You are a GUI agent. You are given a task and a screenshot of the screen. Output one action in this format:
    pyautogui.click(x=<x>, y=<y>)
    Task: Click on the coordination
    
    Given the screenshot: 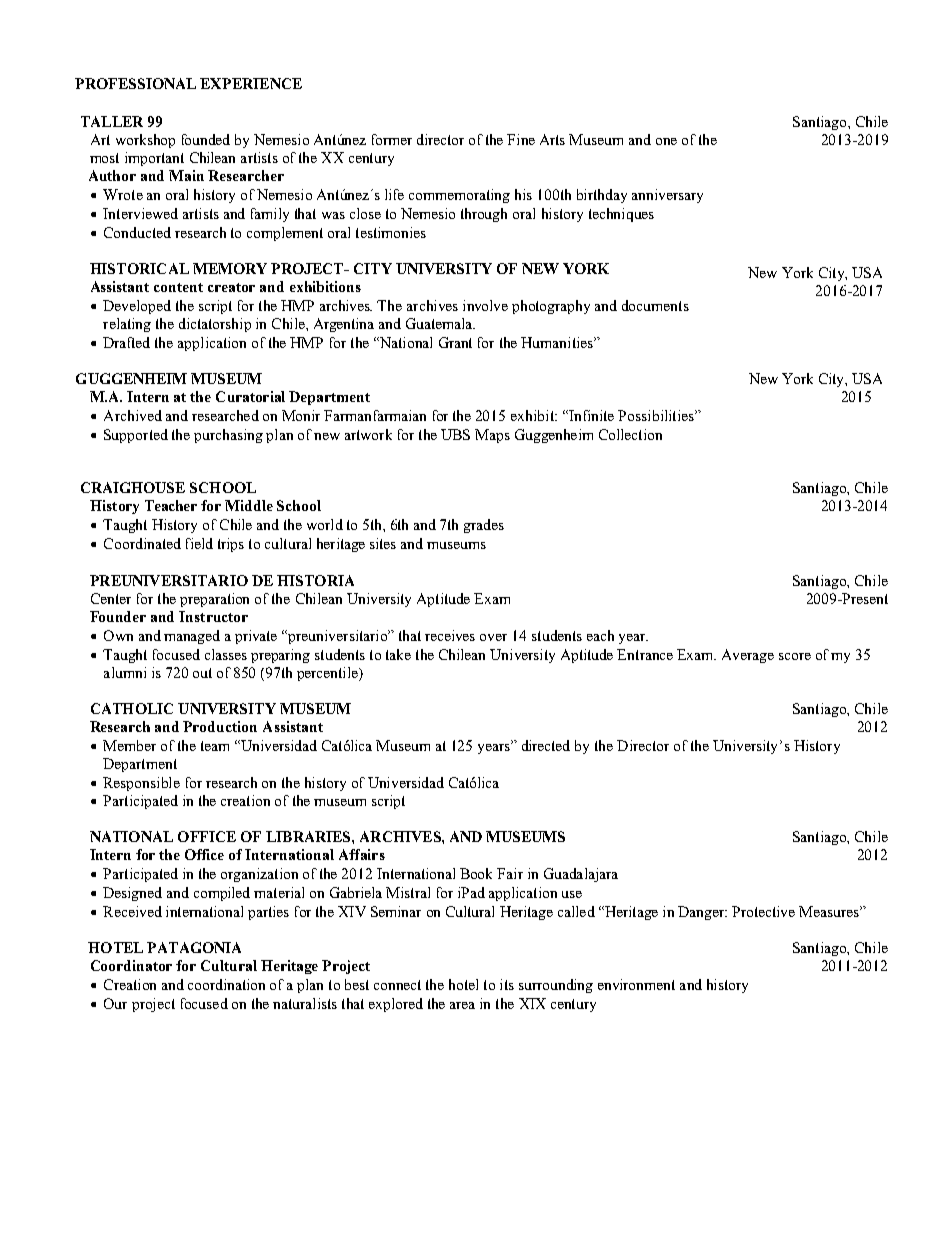 What is the action you would take?
    pyautogui.click(x=226, y=984)
